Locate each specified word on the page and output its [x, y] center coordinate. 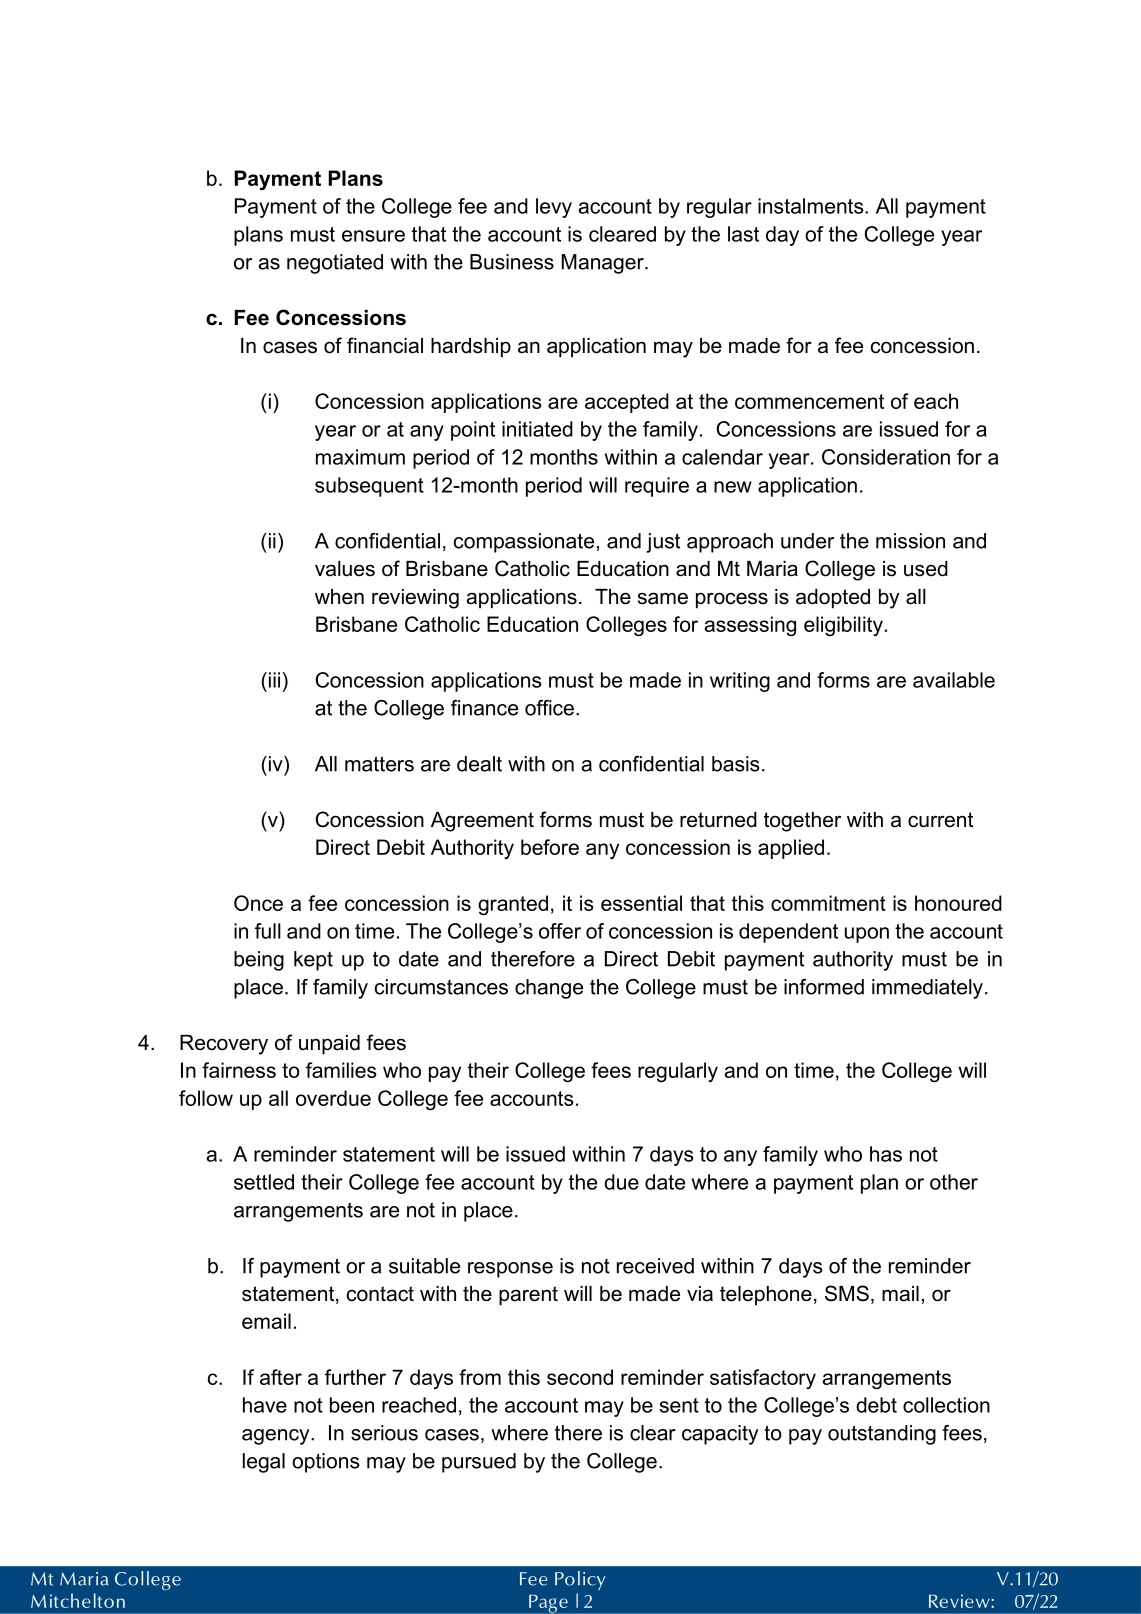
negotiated [335, 264]
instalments [812, 206]
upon [867, 935]
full [268, 931]
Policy [580, 1580]
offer [560, 931]
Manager [604, 264]
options [326, 1463]
